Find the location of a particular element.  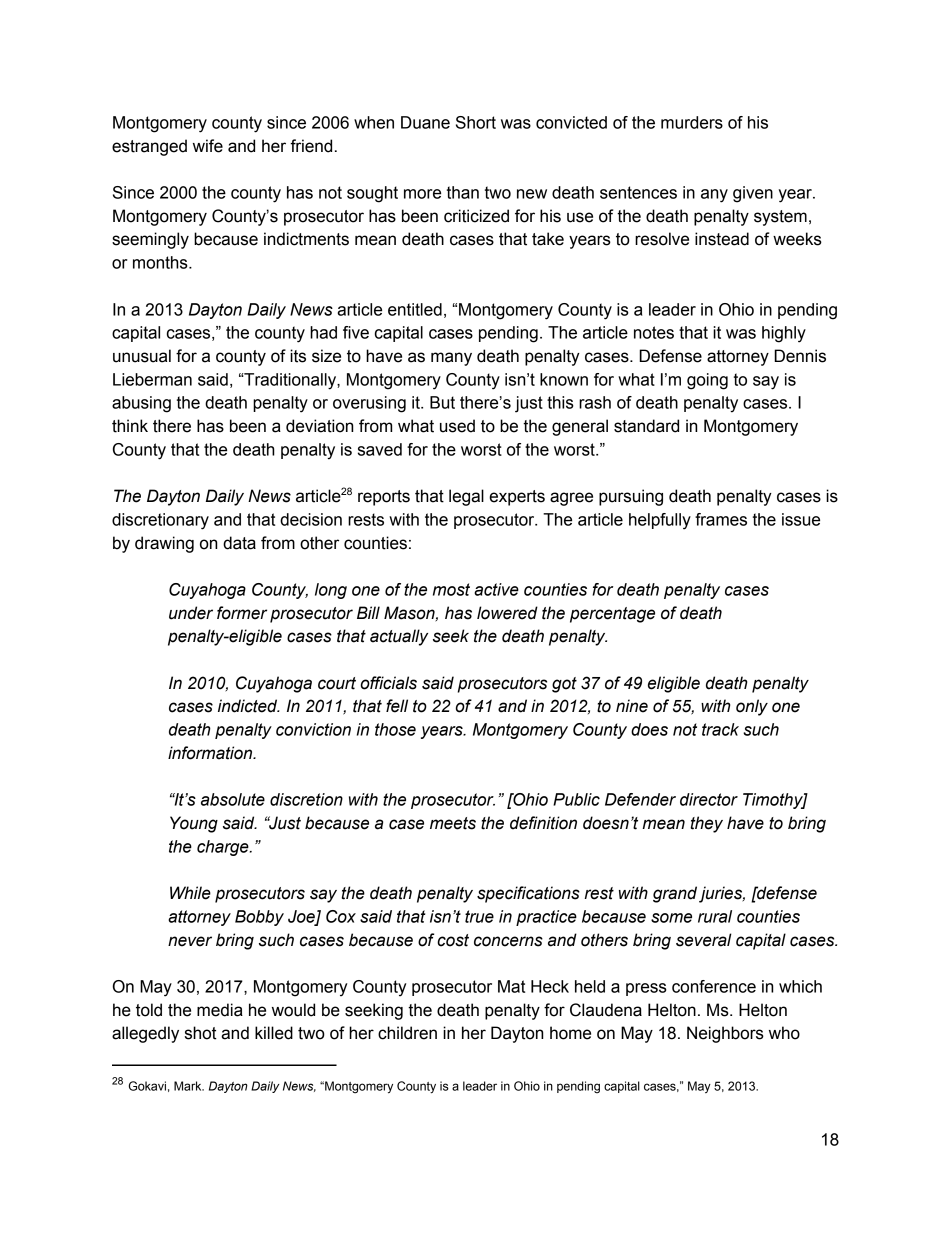

going is located at coordinates (707, 381).
